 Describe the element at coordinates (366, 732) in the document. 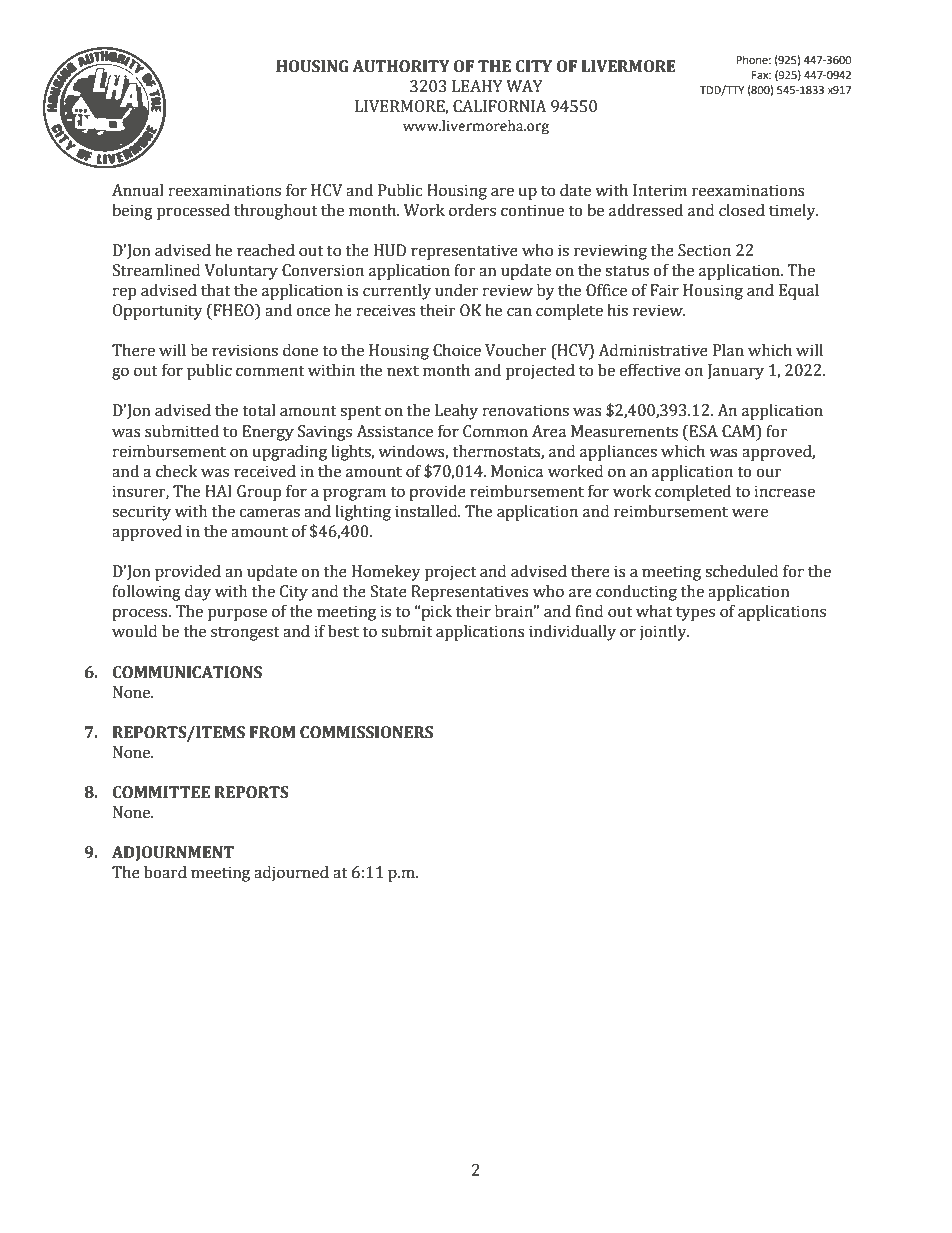

I see `COMMISSIONERS` at that location.
